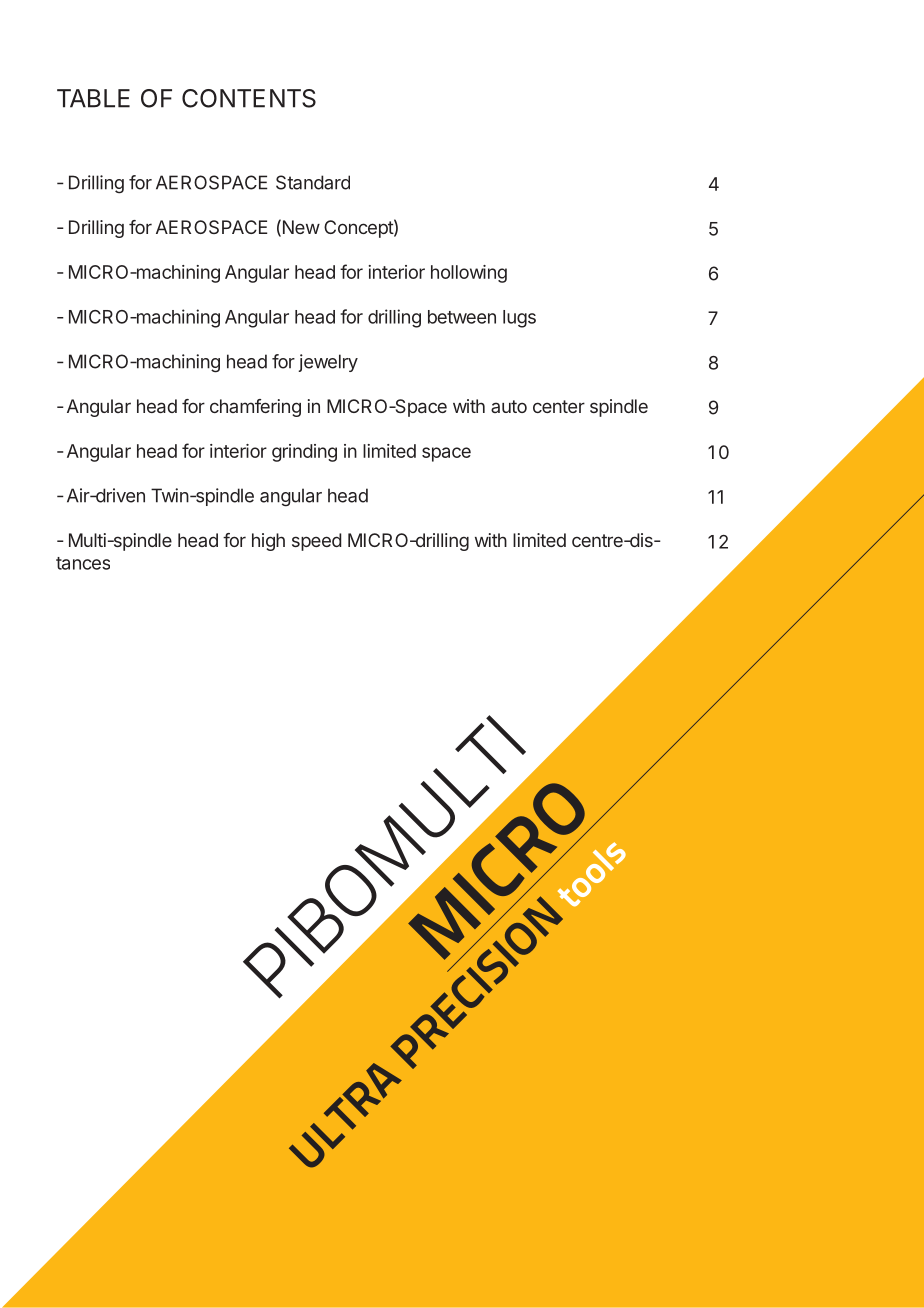 The width and height of the screenshot is (924, 1308). Describe the element at coordinates (469, 274) in the screenshot. I see `hollowing` at that location.
